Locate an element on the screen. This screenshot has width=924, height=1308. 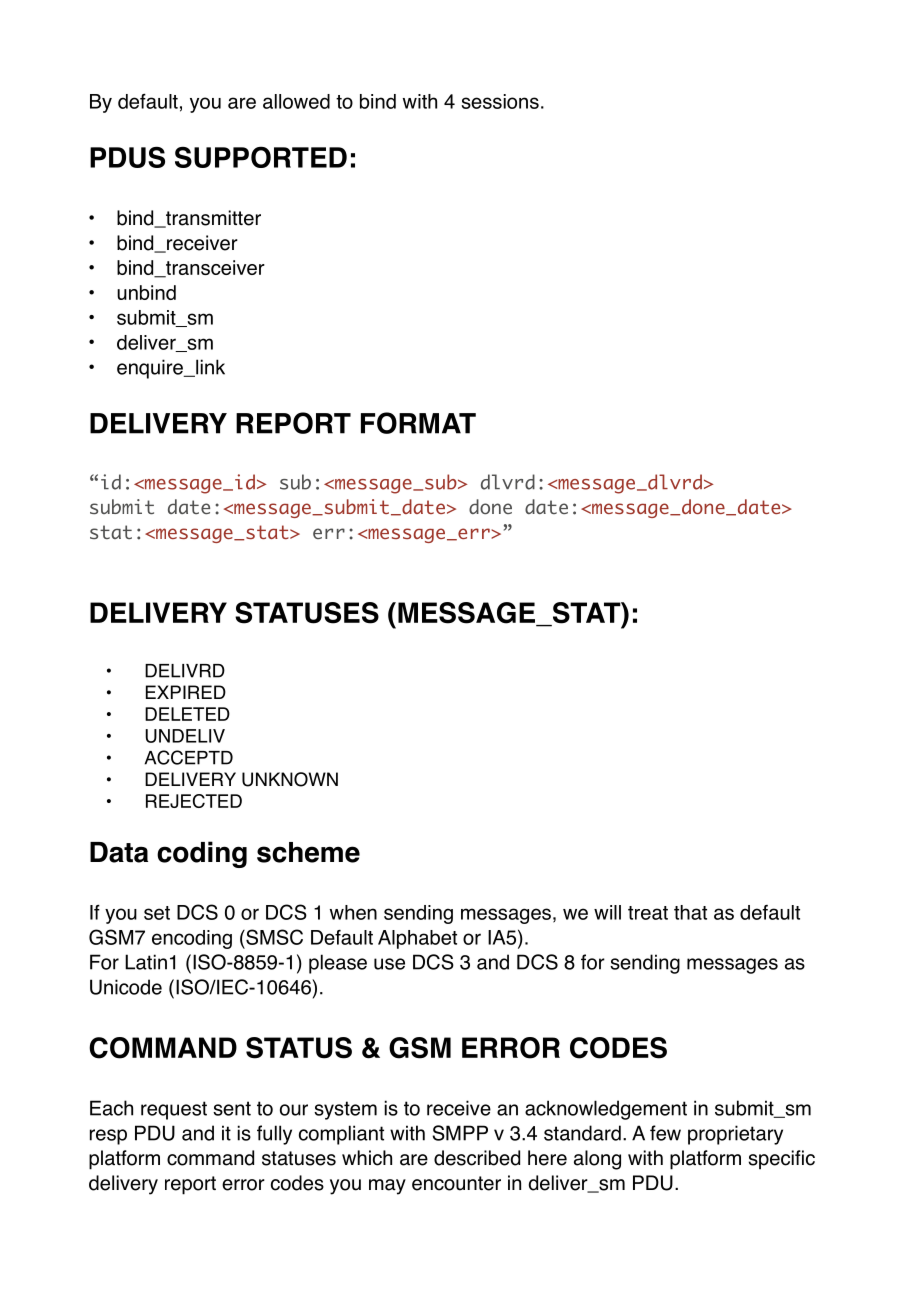
SMPP is located at coordinates (460, 1133).
